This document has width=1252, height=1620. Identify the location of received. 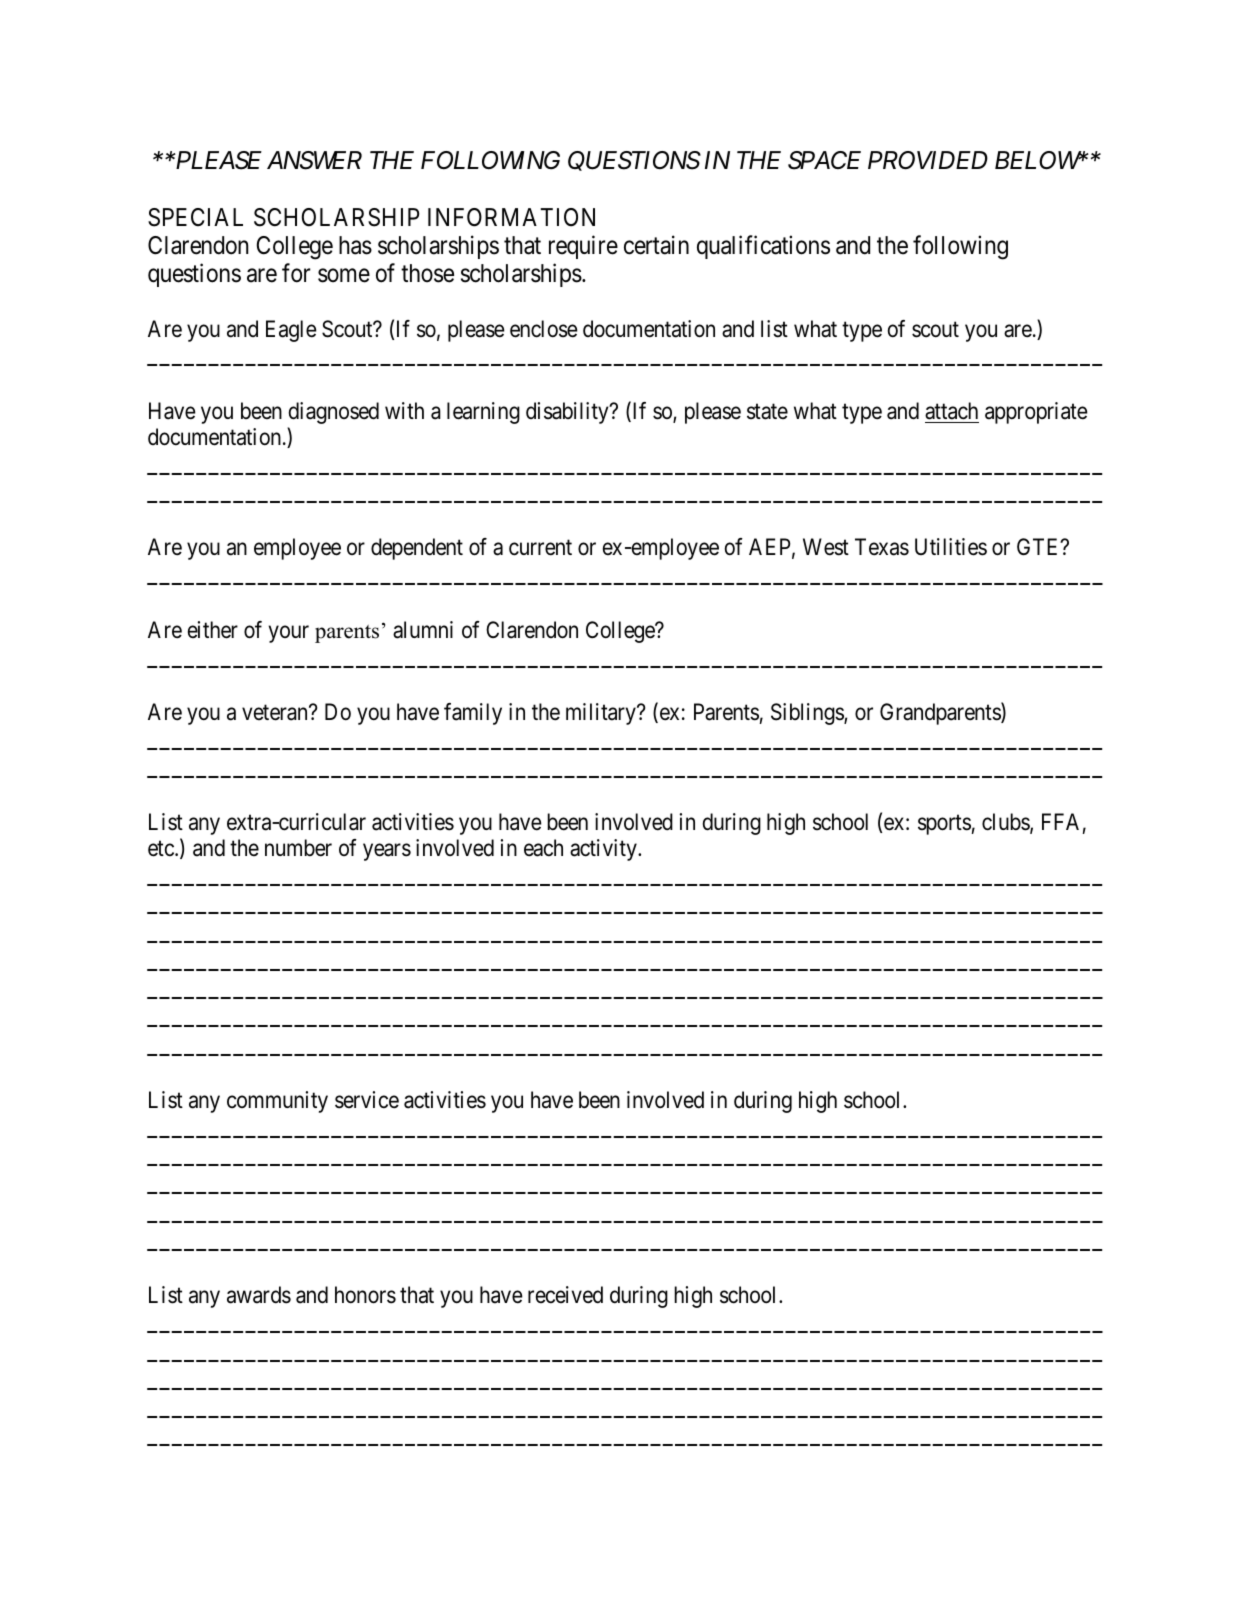
(565, 1295).
